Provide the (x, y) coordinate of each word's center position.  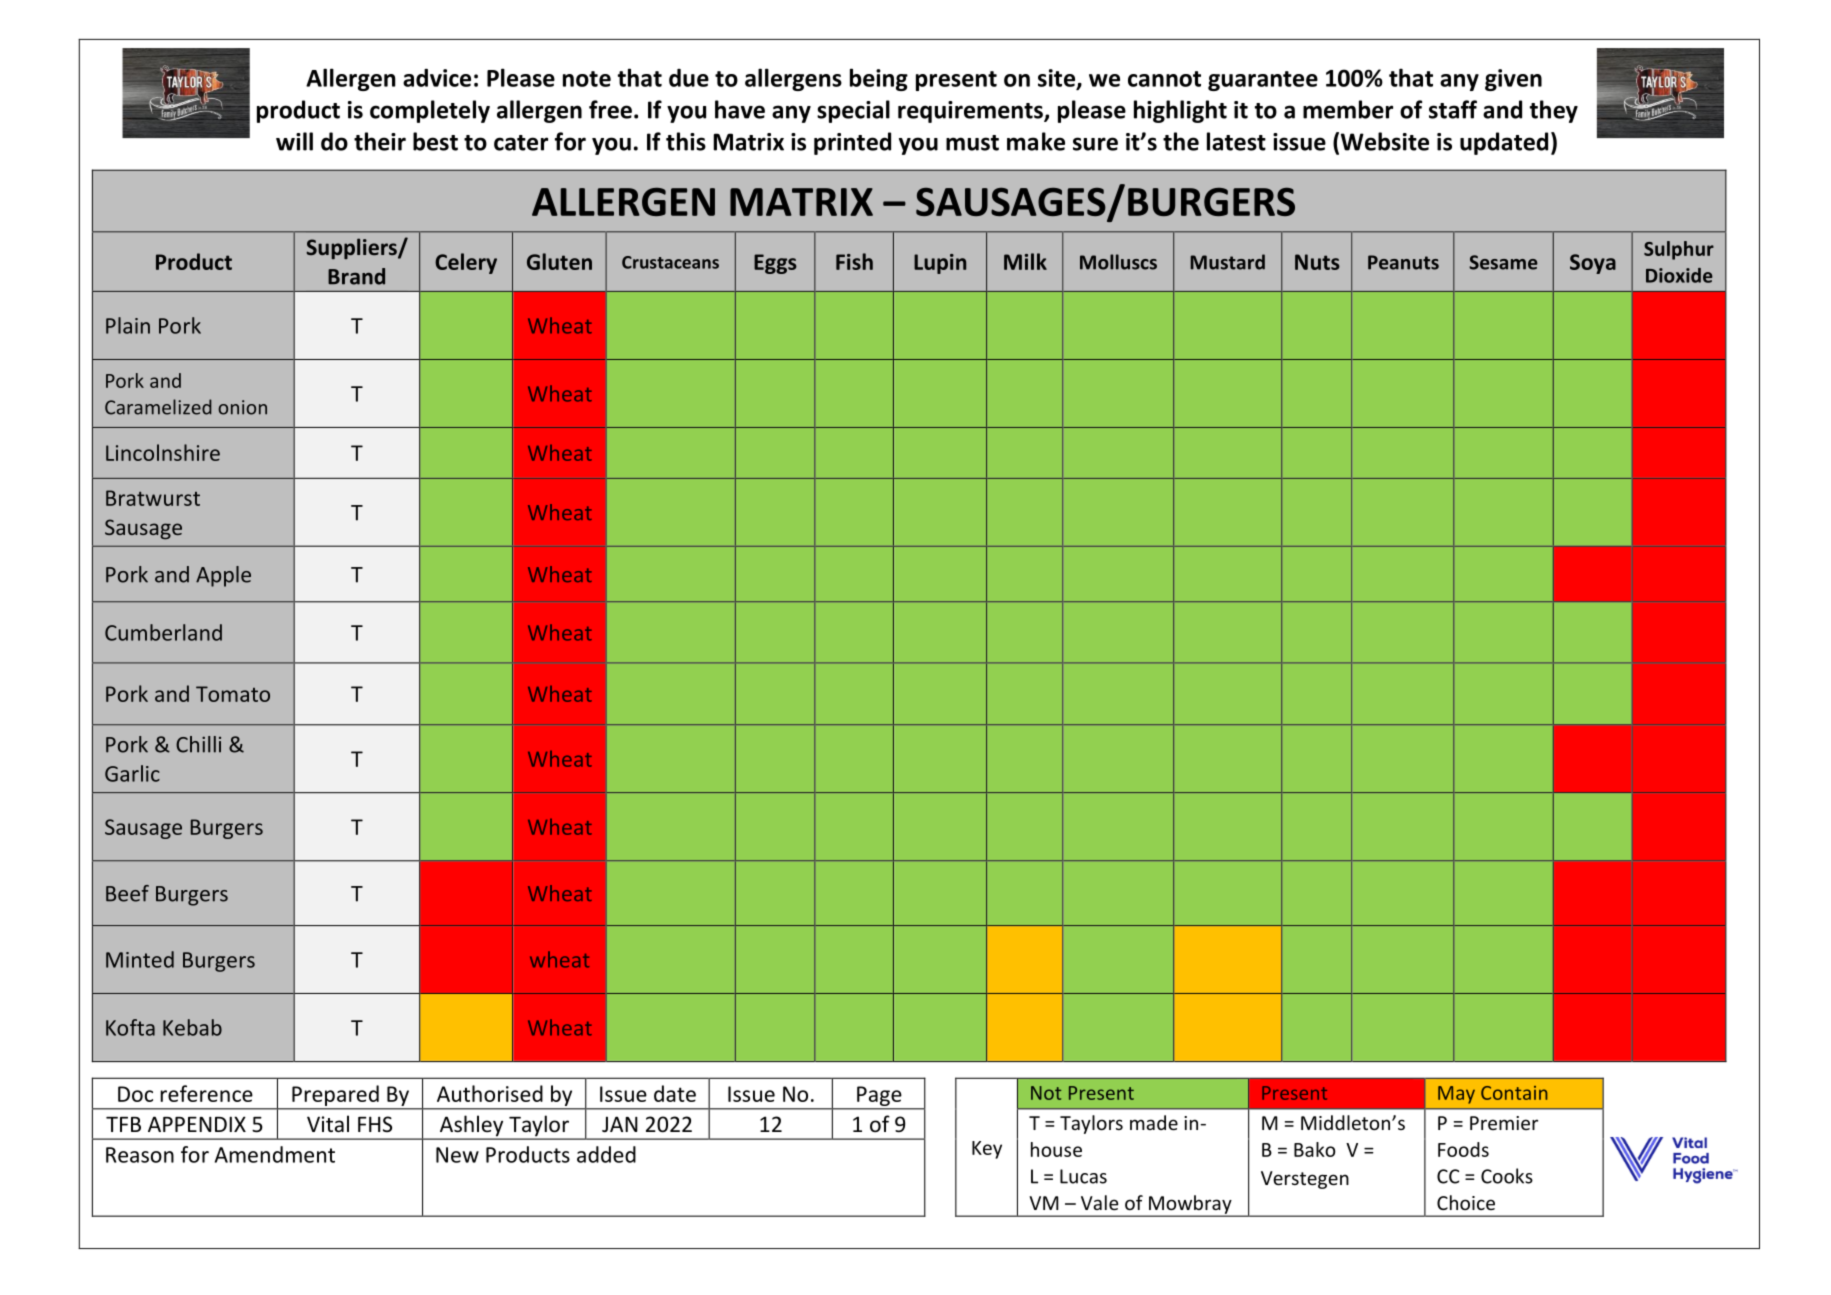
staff (1453, 109)
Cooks (1507, 1176)
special (853, 111)
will (294, 141)
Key (987, 1150)
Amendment (275, 1154)
